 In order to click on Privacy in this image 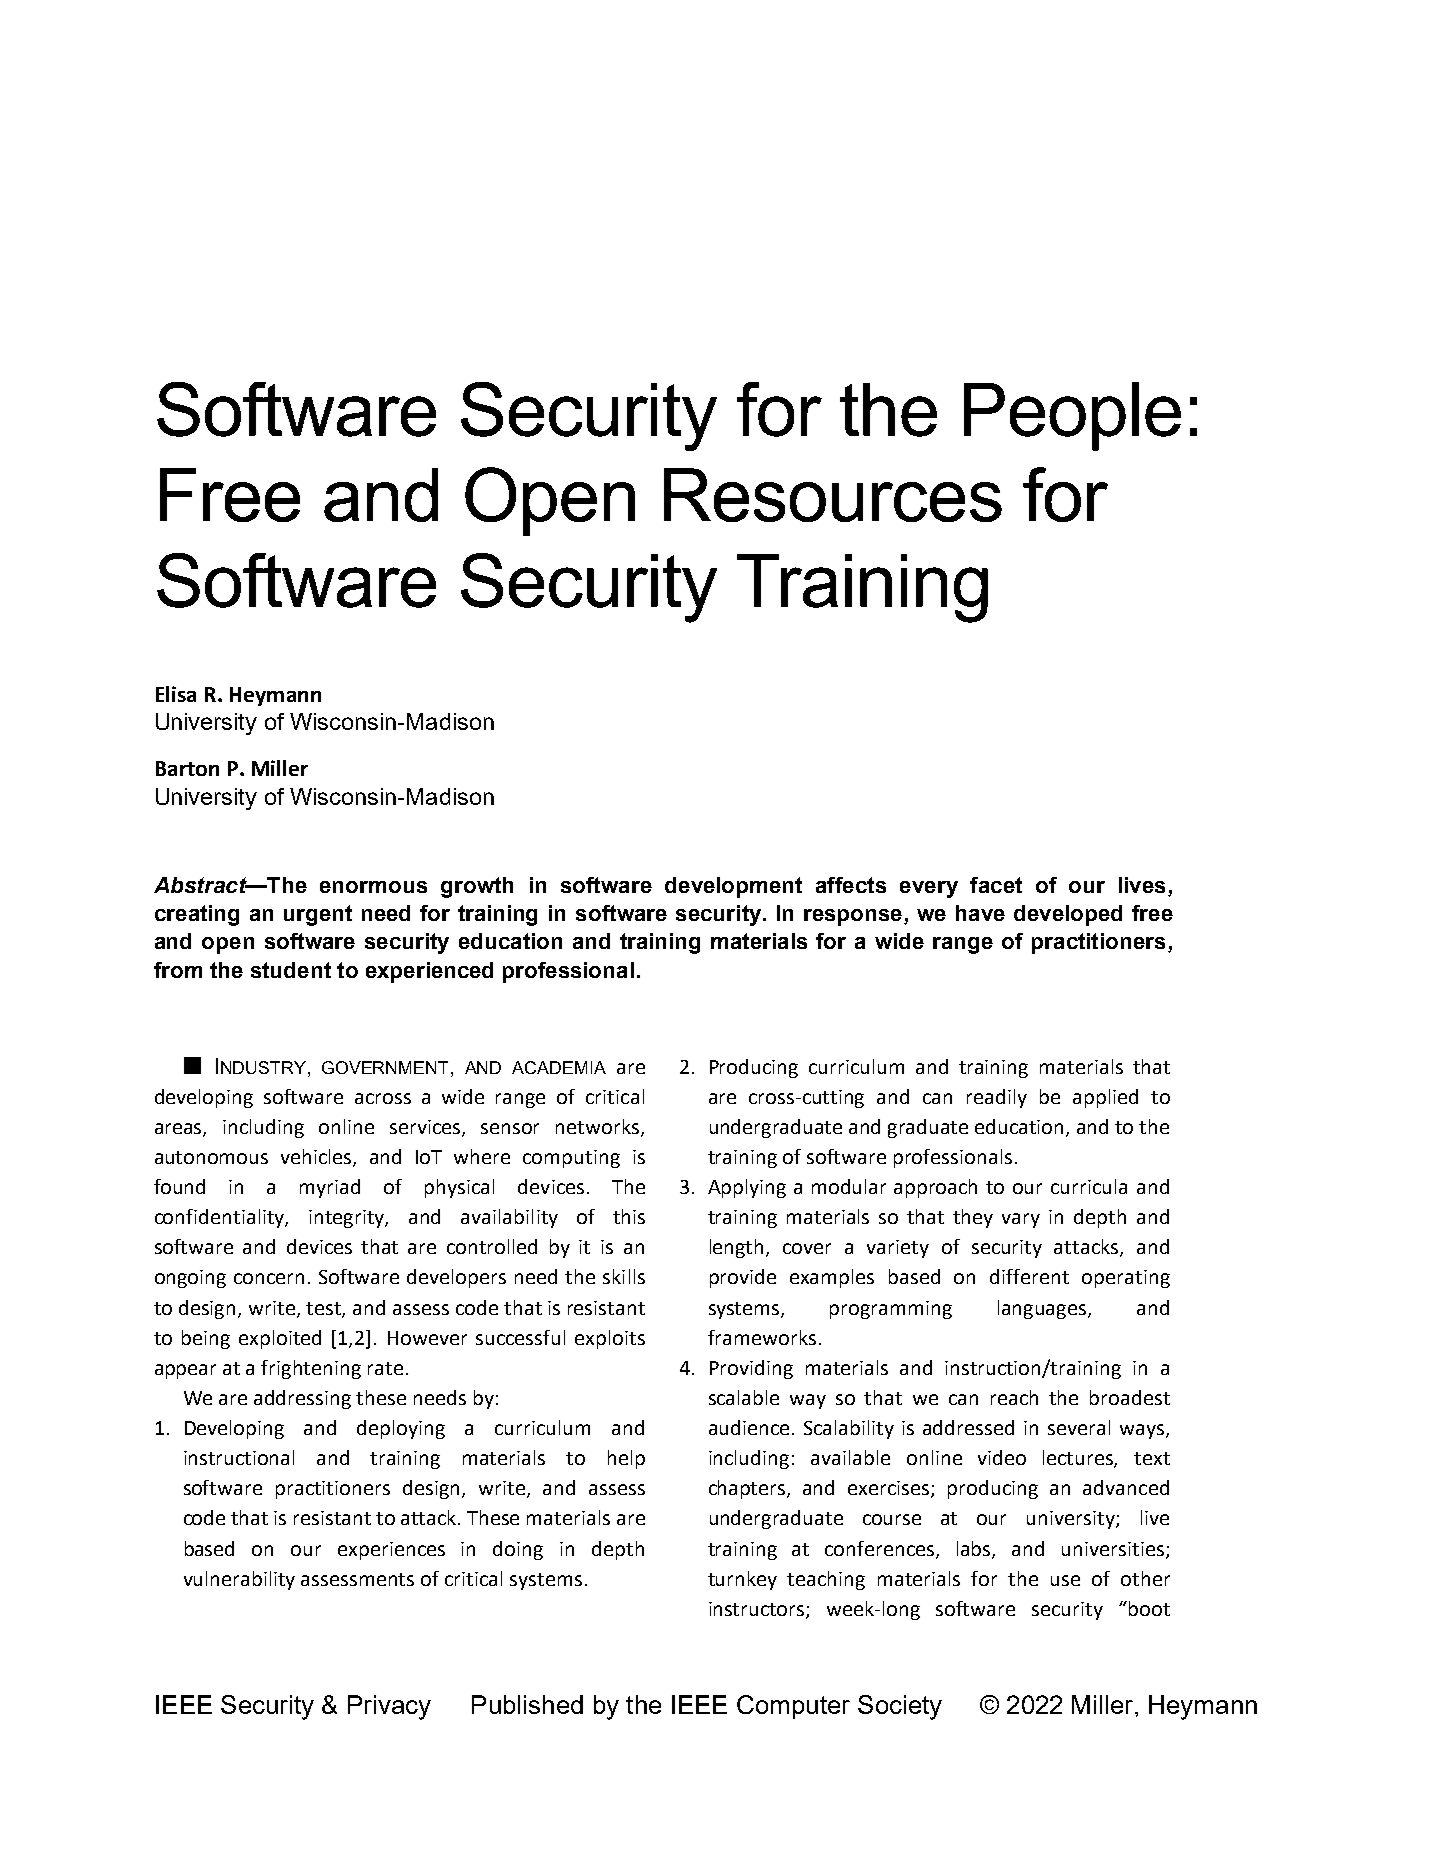, I will do `click(389, 1707)`.
